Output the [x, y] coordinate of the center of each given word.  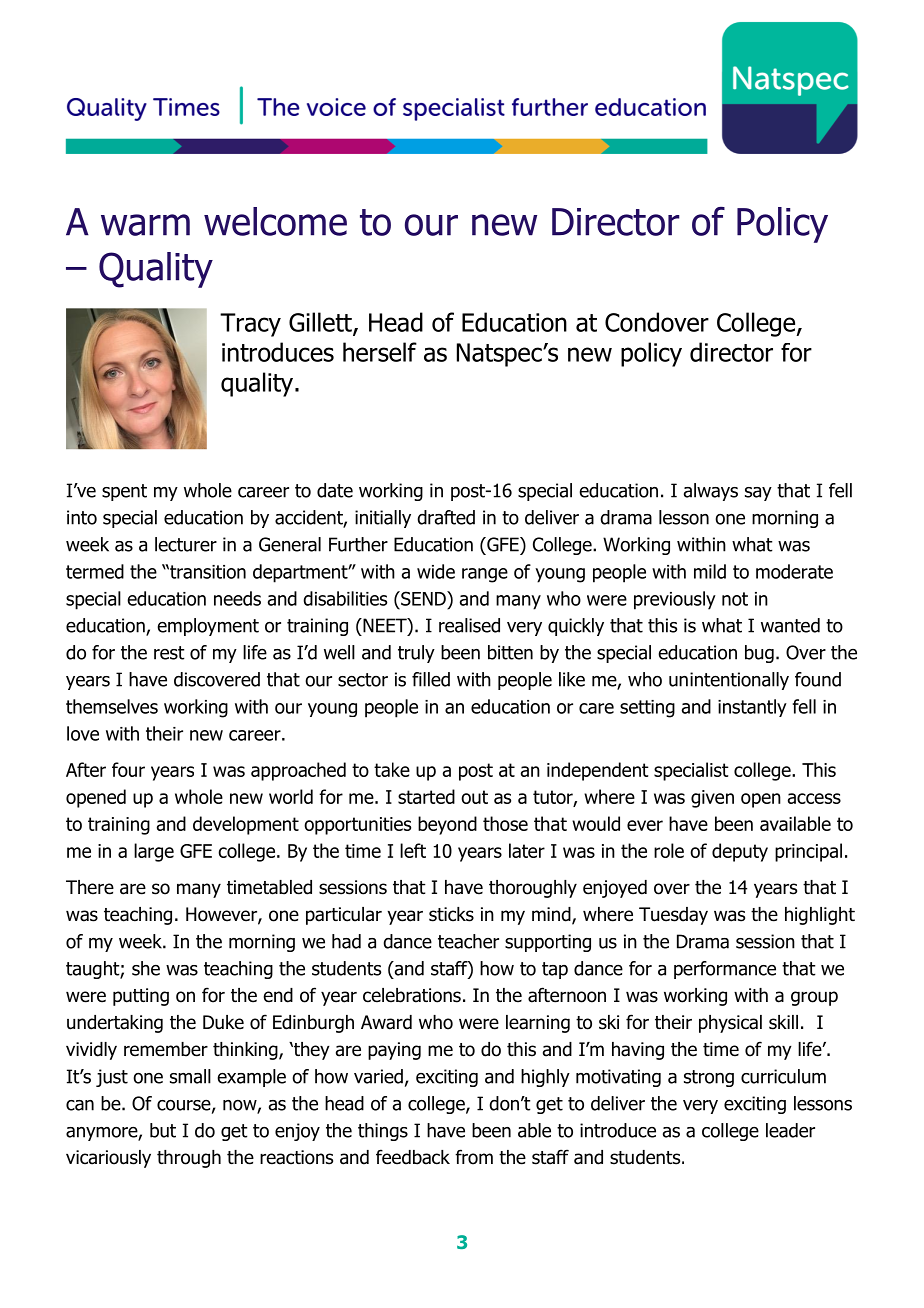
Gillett [321, 323]
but [163, 1130]
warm [145, 225]
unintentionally [729, 681]
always [711, 492]
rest [169, 653]
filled [431, 679]
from [474, 1157]
